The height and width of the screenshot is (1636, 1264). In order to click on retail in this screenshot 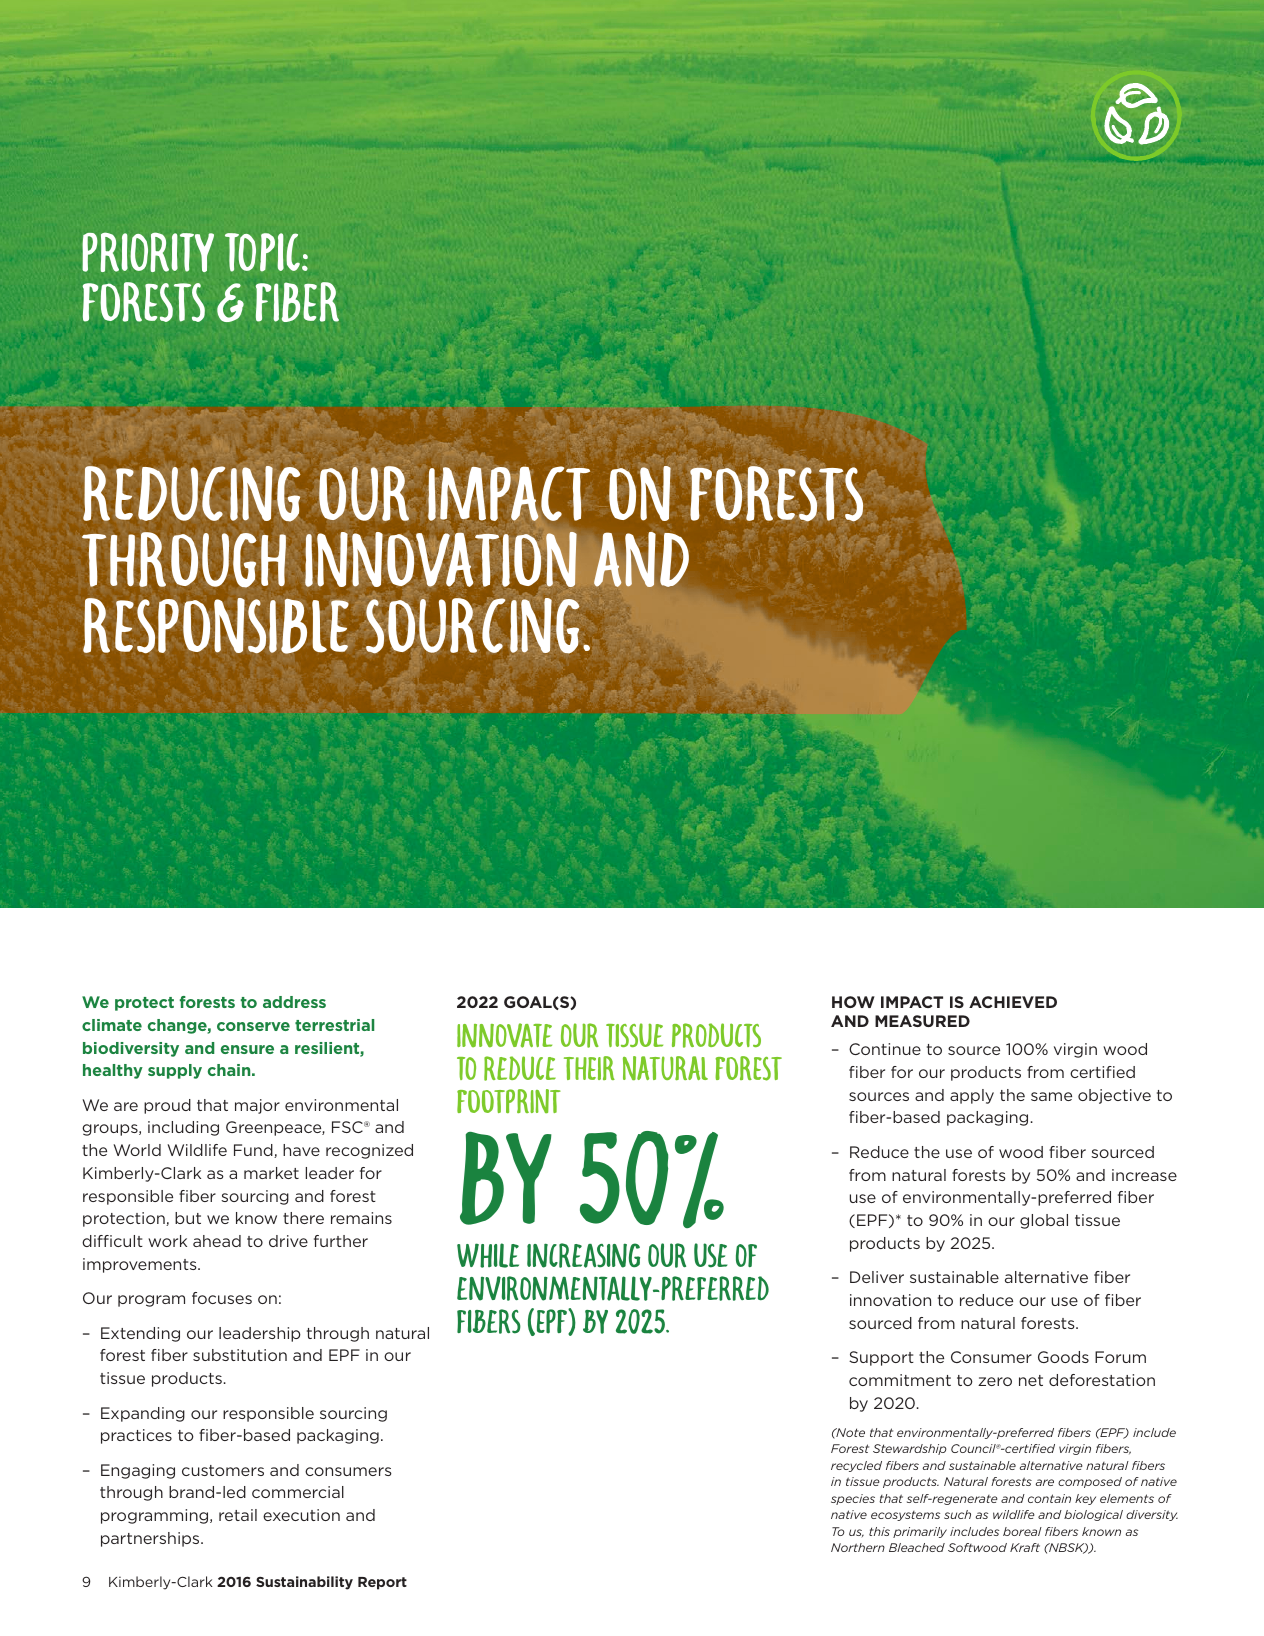, I will do `click(238, 1515)`.
